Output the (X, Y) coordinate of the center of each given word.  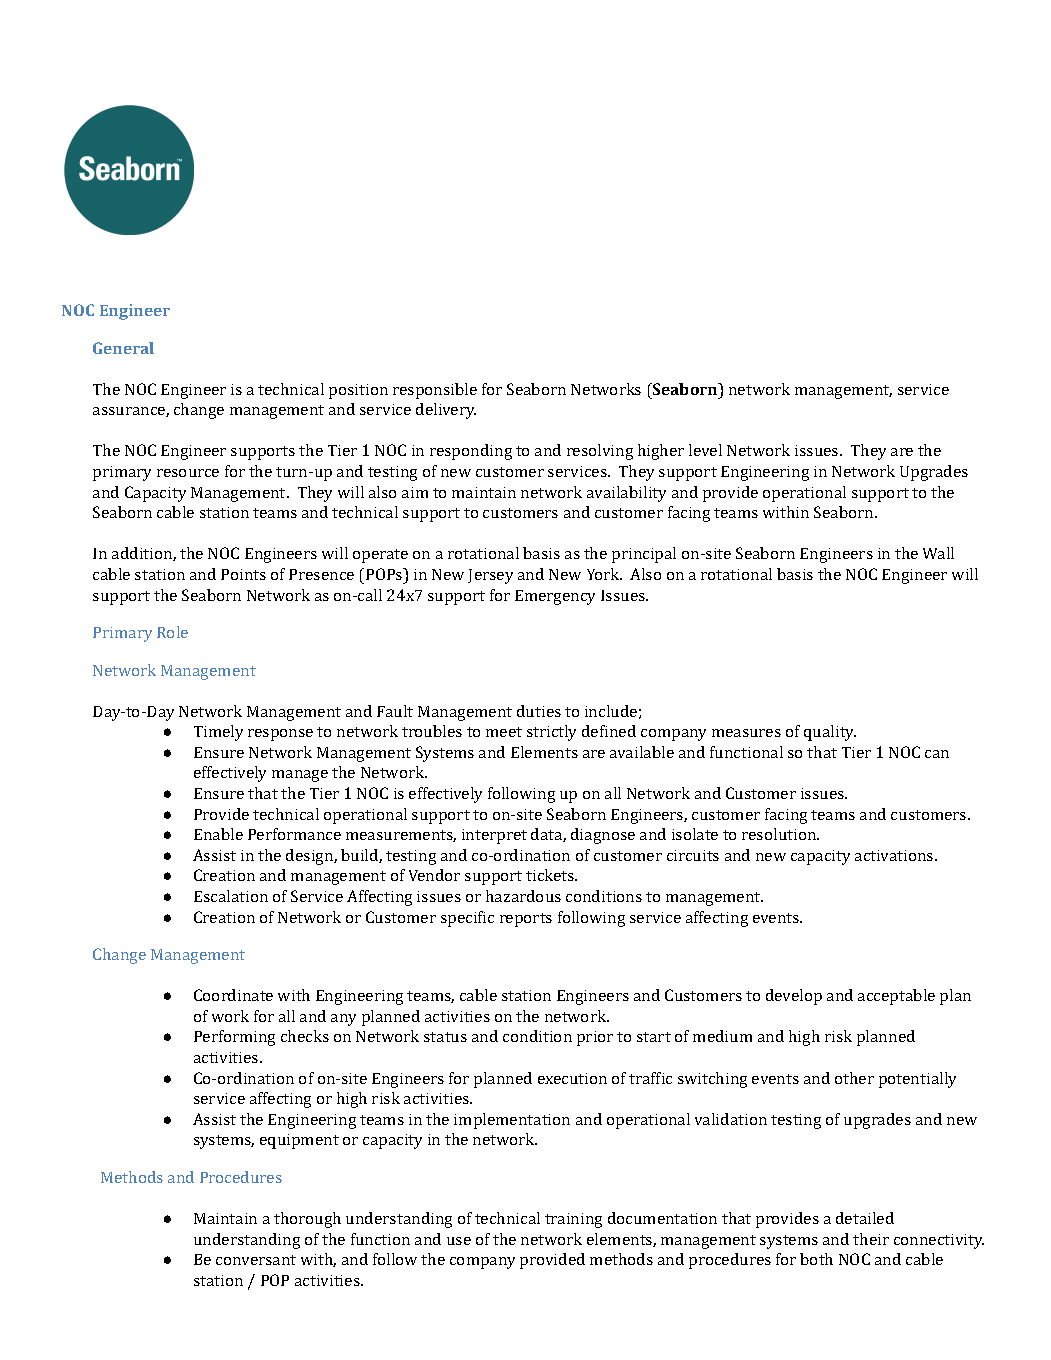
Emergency (555, 597)
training (573, 1220)
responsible (435, 391)
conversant (256, 1260)
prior (595, 1038)
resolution (780, 834)
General (123, 348)
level (705, 450)
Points (243, 574)
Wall (938, 553)
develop (794, 997)
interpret (494, 836)
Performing (234, 1038)
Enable (218, 834)
